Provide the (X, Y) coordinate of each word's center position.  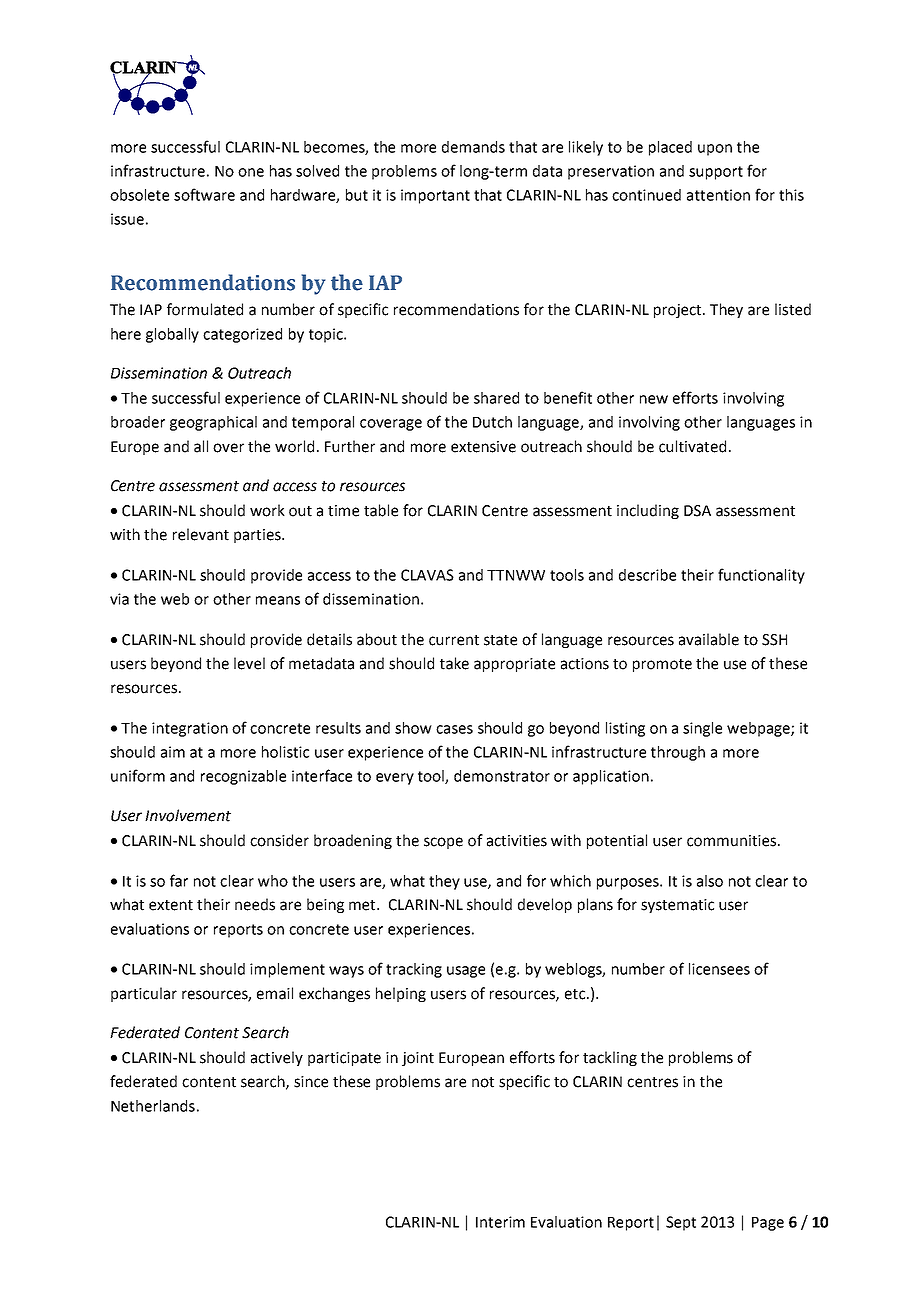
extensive (483, 447)
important (435, 196)
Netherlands (153, 1106)
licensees (719, 969)
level (249, 663)
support (716, 173)
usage (466, 972)
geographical (213, 423)
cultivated (692, 446)
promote (662, 665)
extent (171, 905)
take (454, 663)
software (204, 194)
